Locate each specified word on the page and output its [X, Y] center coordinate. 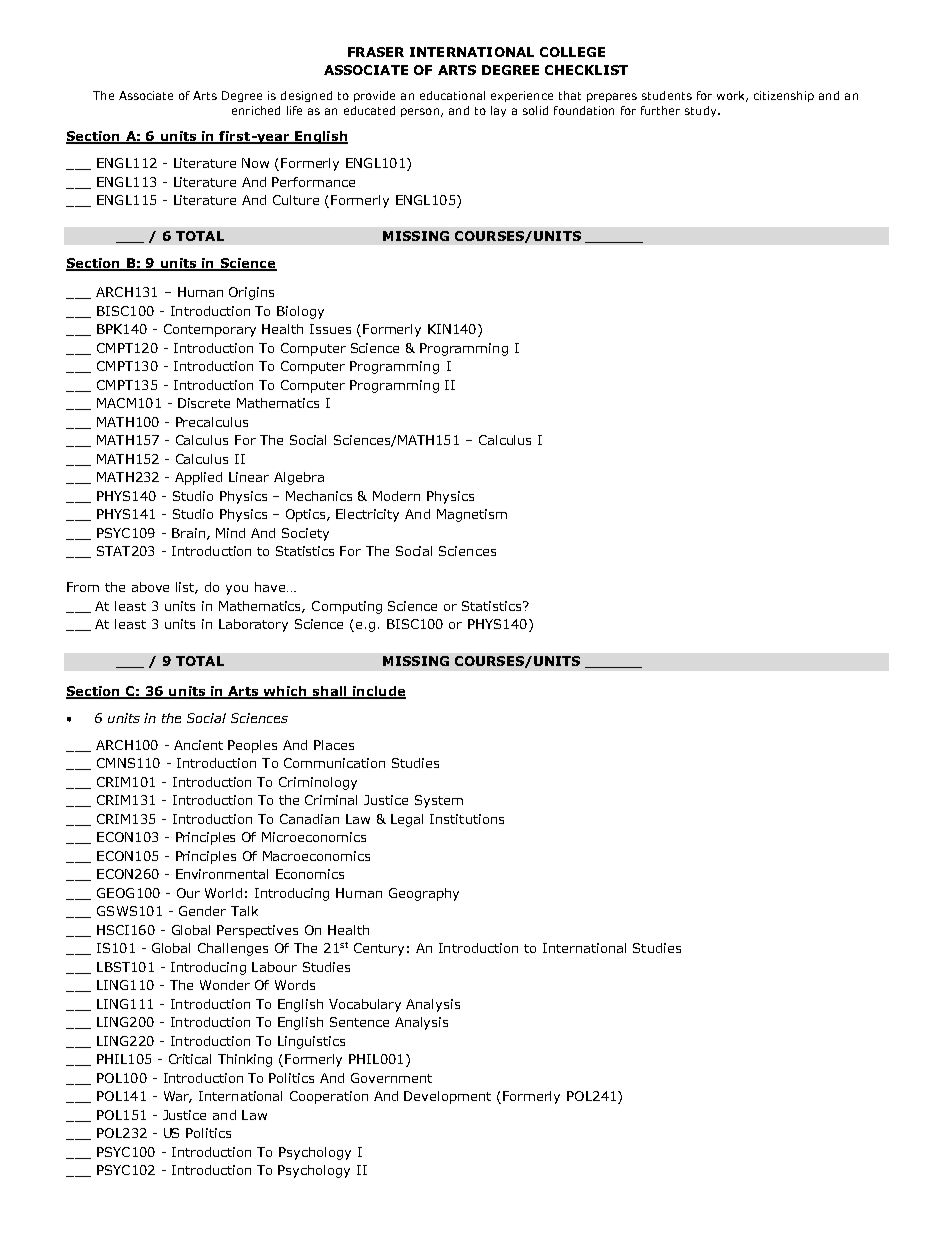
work [732, 96]
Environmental [222, 874]
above [150, 587]
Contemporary [210, 330]
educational [452, 95]
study [702, 111]
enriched [256, 110]
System [439, 801]
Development [447, 1097]
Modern [396, 496]
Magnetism [472, 515]
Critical [190, 1059]
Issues [330, 329]
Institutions [467, 819]
